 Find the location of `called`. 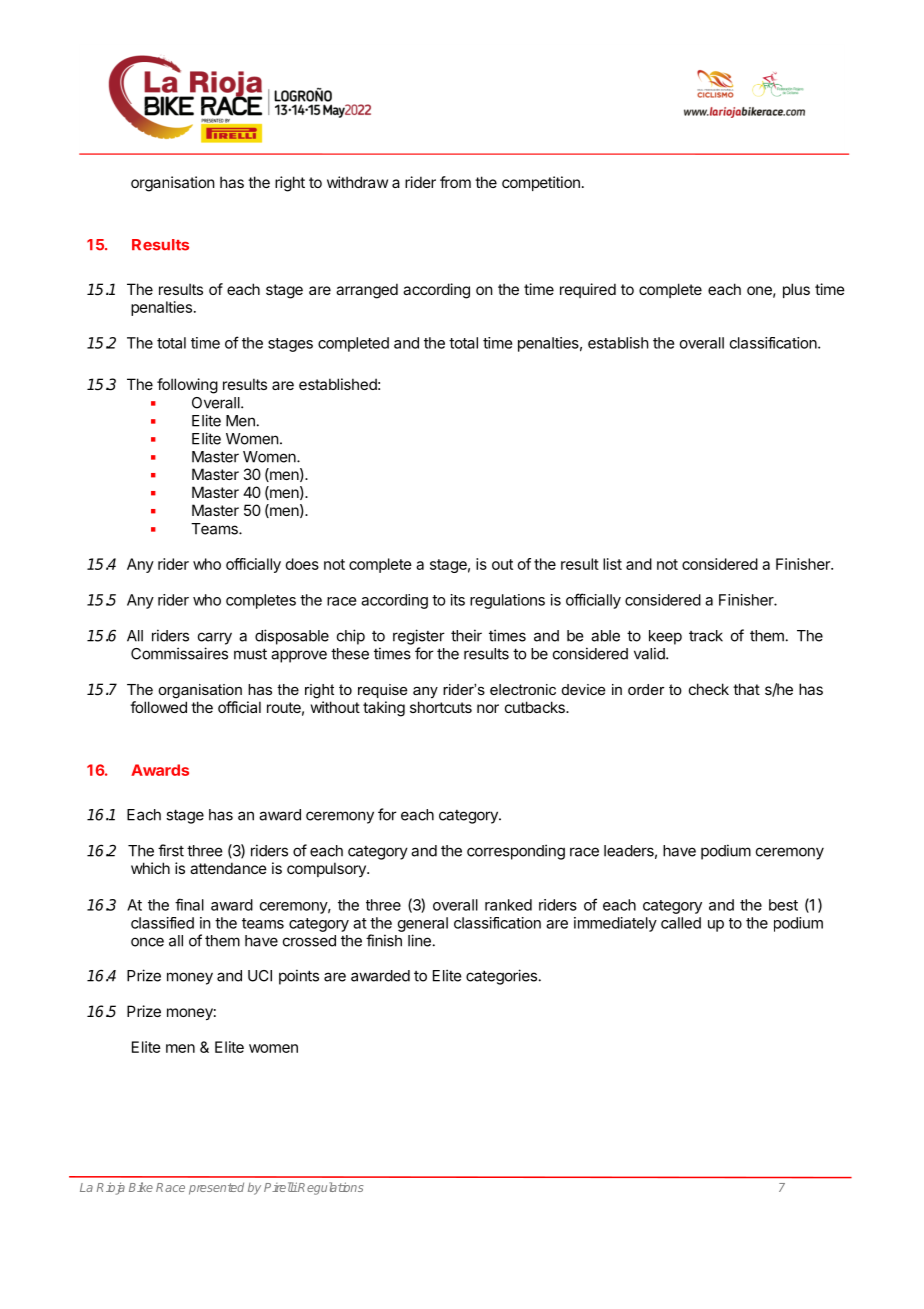

called is located at coordinates (681, 923).
